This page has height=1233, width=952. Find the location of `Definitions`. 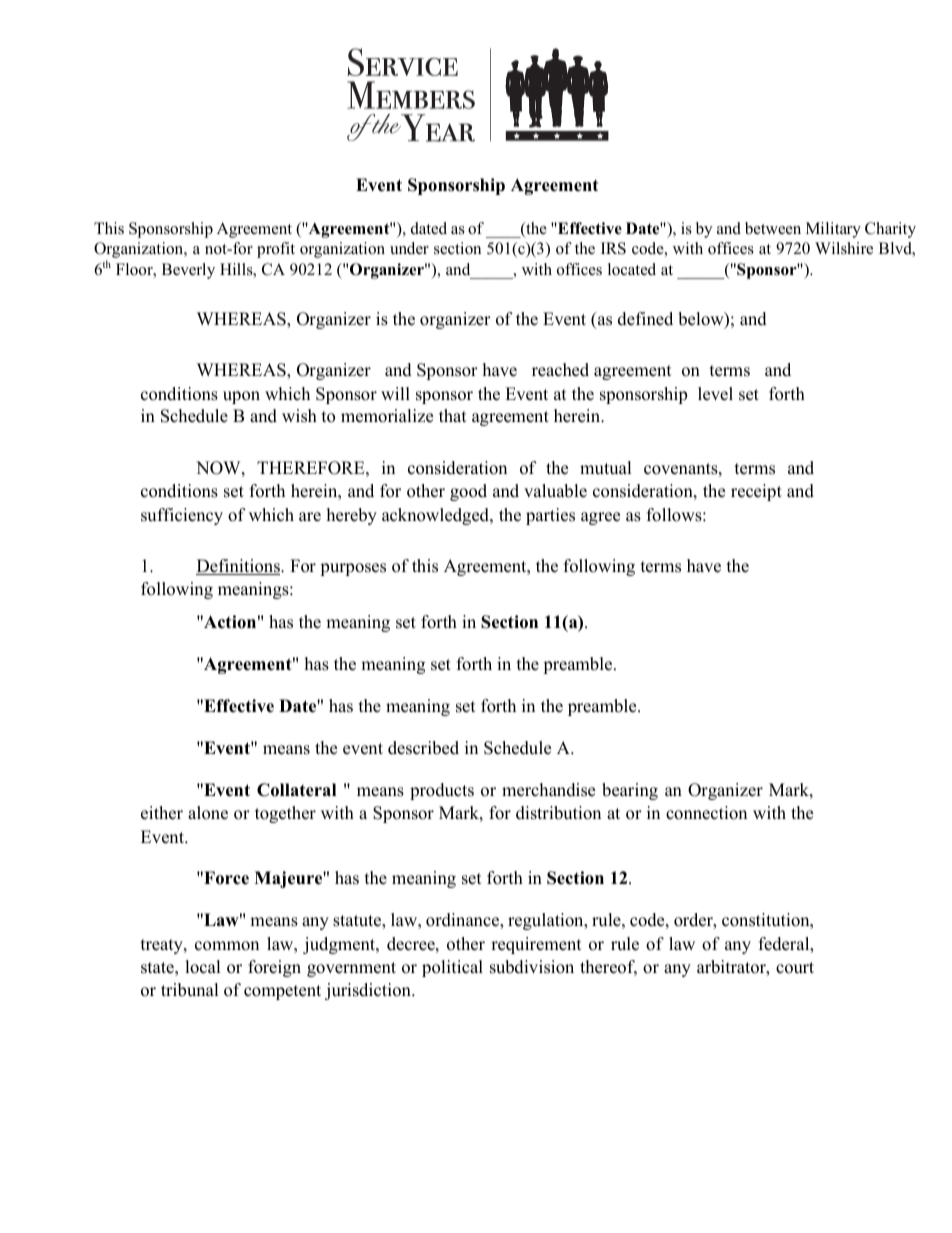

Definitions is located at coordinates (239, 567).
